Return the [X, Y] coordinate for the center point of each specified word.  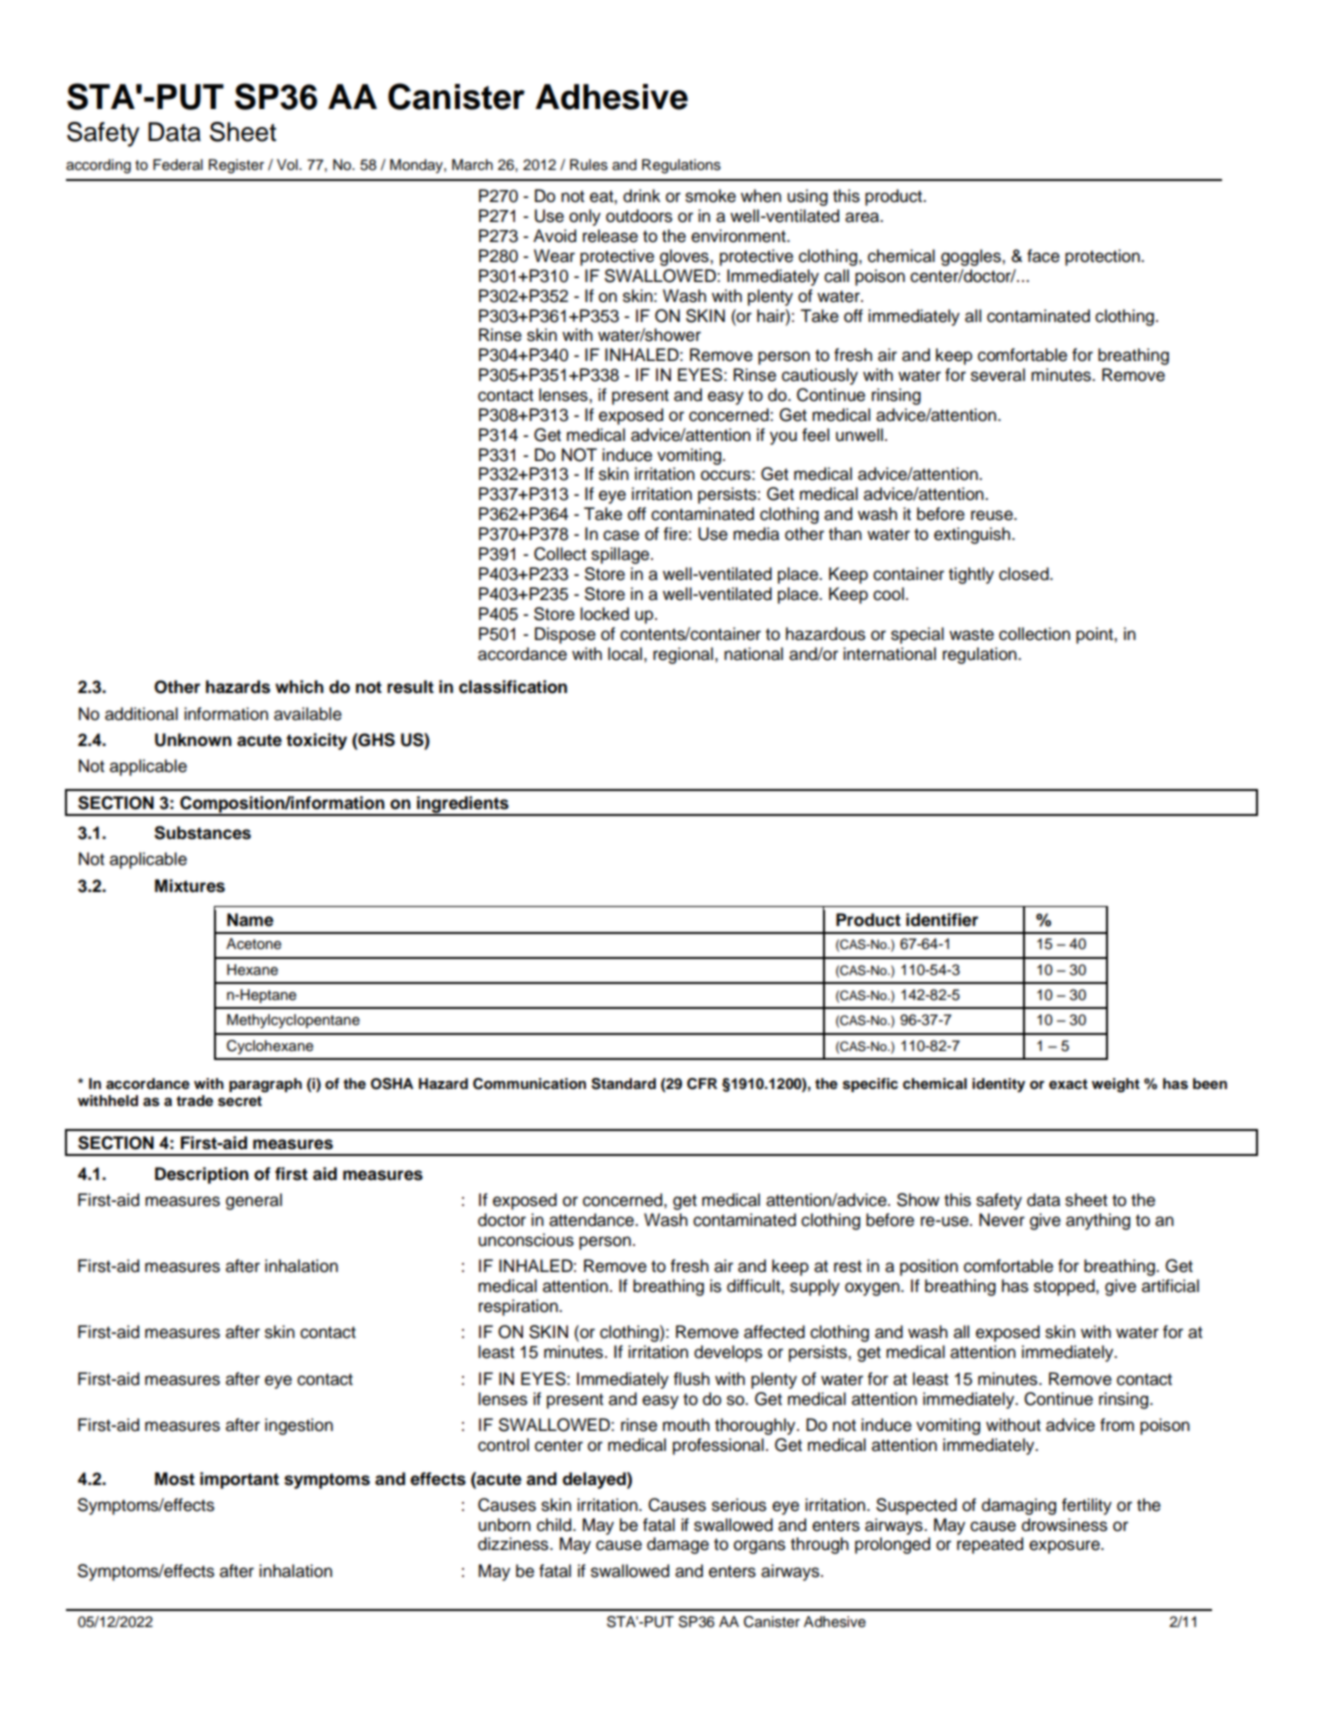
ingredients [463, 805]
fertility [1087, 1506]
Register [236, 166]
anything [1098, 1221]
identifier [942, 920]
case [621, 535]
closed [1025, 574]
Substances [202, 833]
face [1043, 256]
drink [641, 196]
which [299, 687]
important [239, 1480]
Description [202, 1175]
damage [678, 1545]
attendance [592, 1220]
